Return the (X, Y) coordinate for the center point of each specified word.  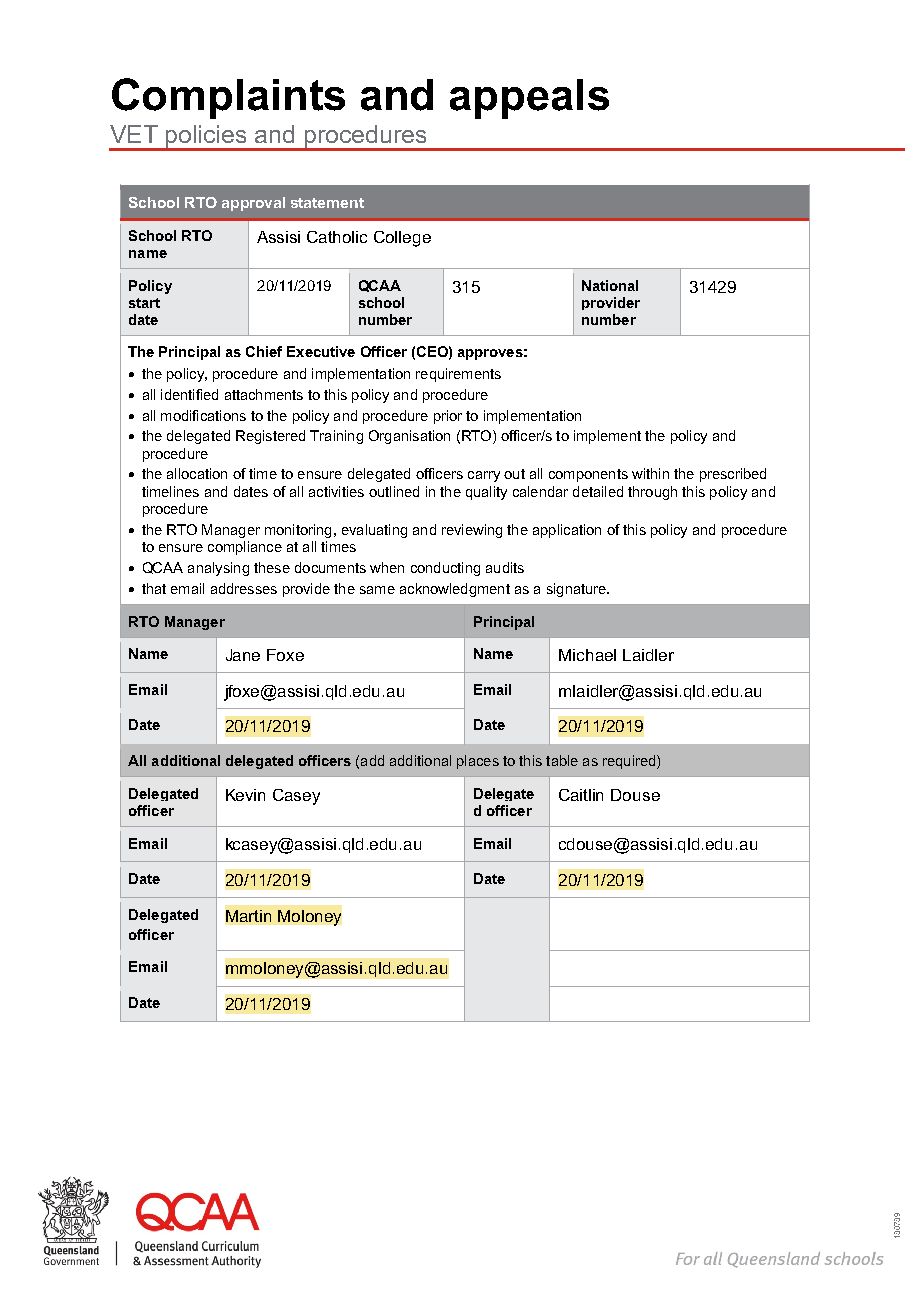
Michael (587, 655)
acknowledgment (455, 590)
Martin (248, 916)
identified (189, 394)
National (610, 285)
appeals (529, 99)
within (650, 473)
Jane (243, 655)
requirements (458, 375)
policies (207, 138)
